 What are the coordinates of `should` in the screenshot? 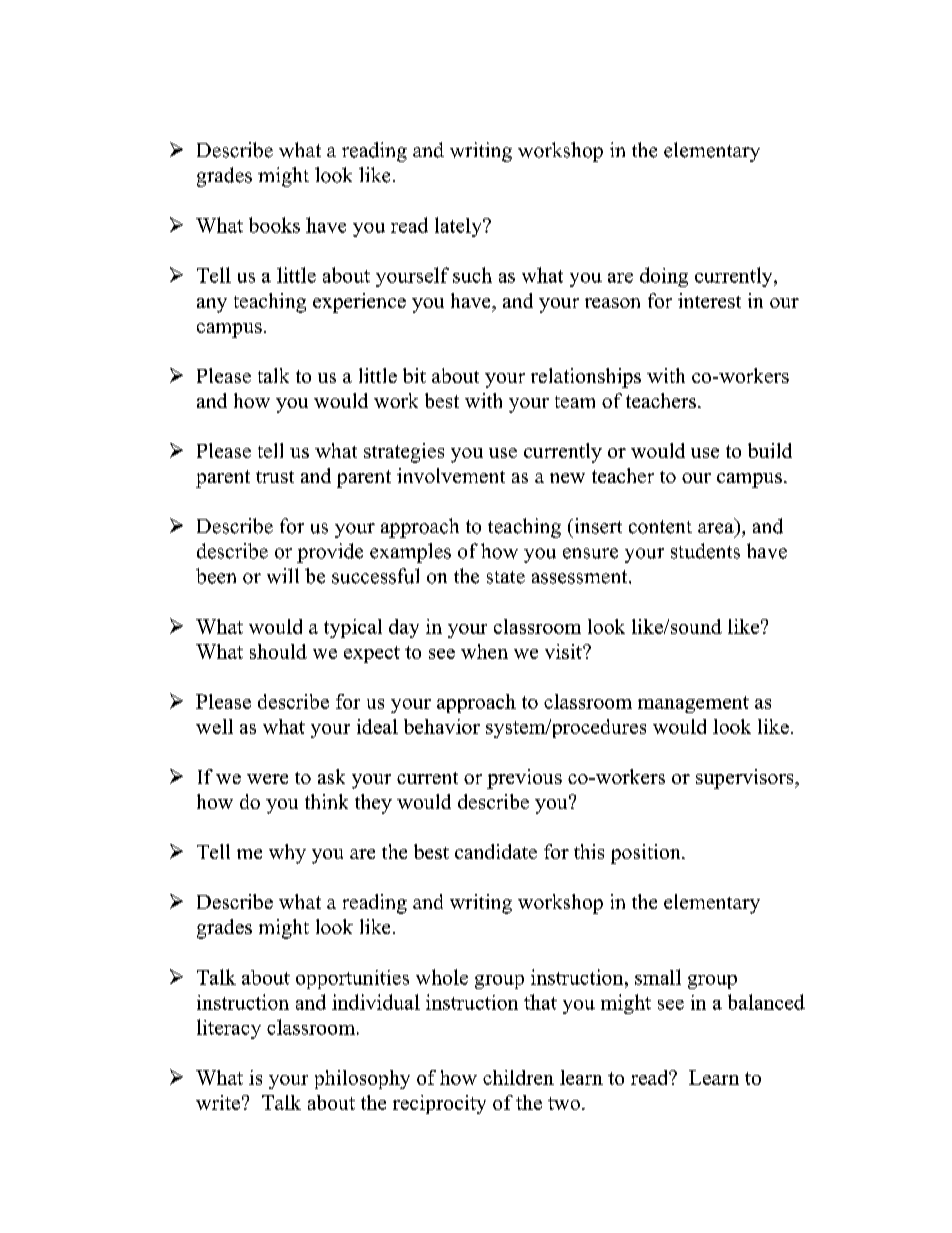 It's located at (278, 651).
